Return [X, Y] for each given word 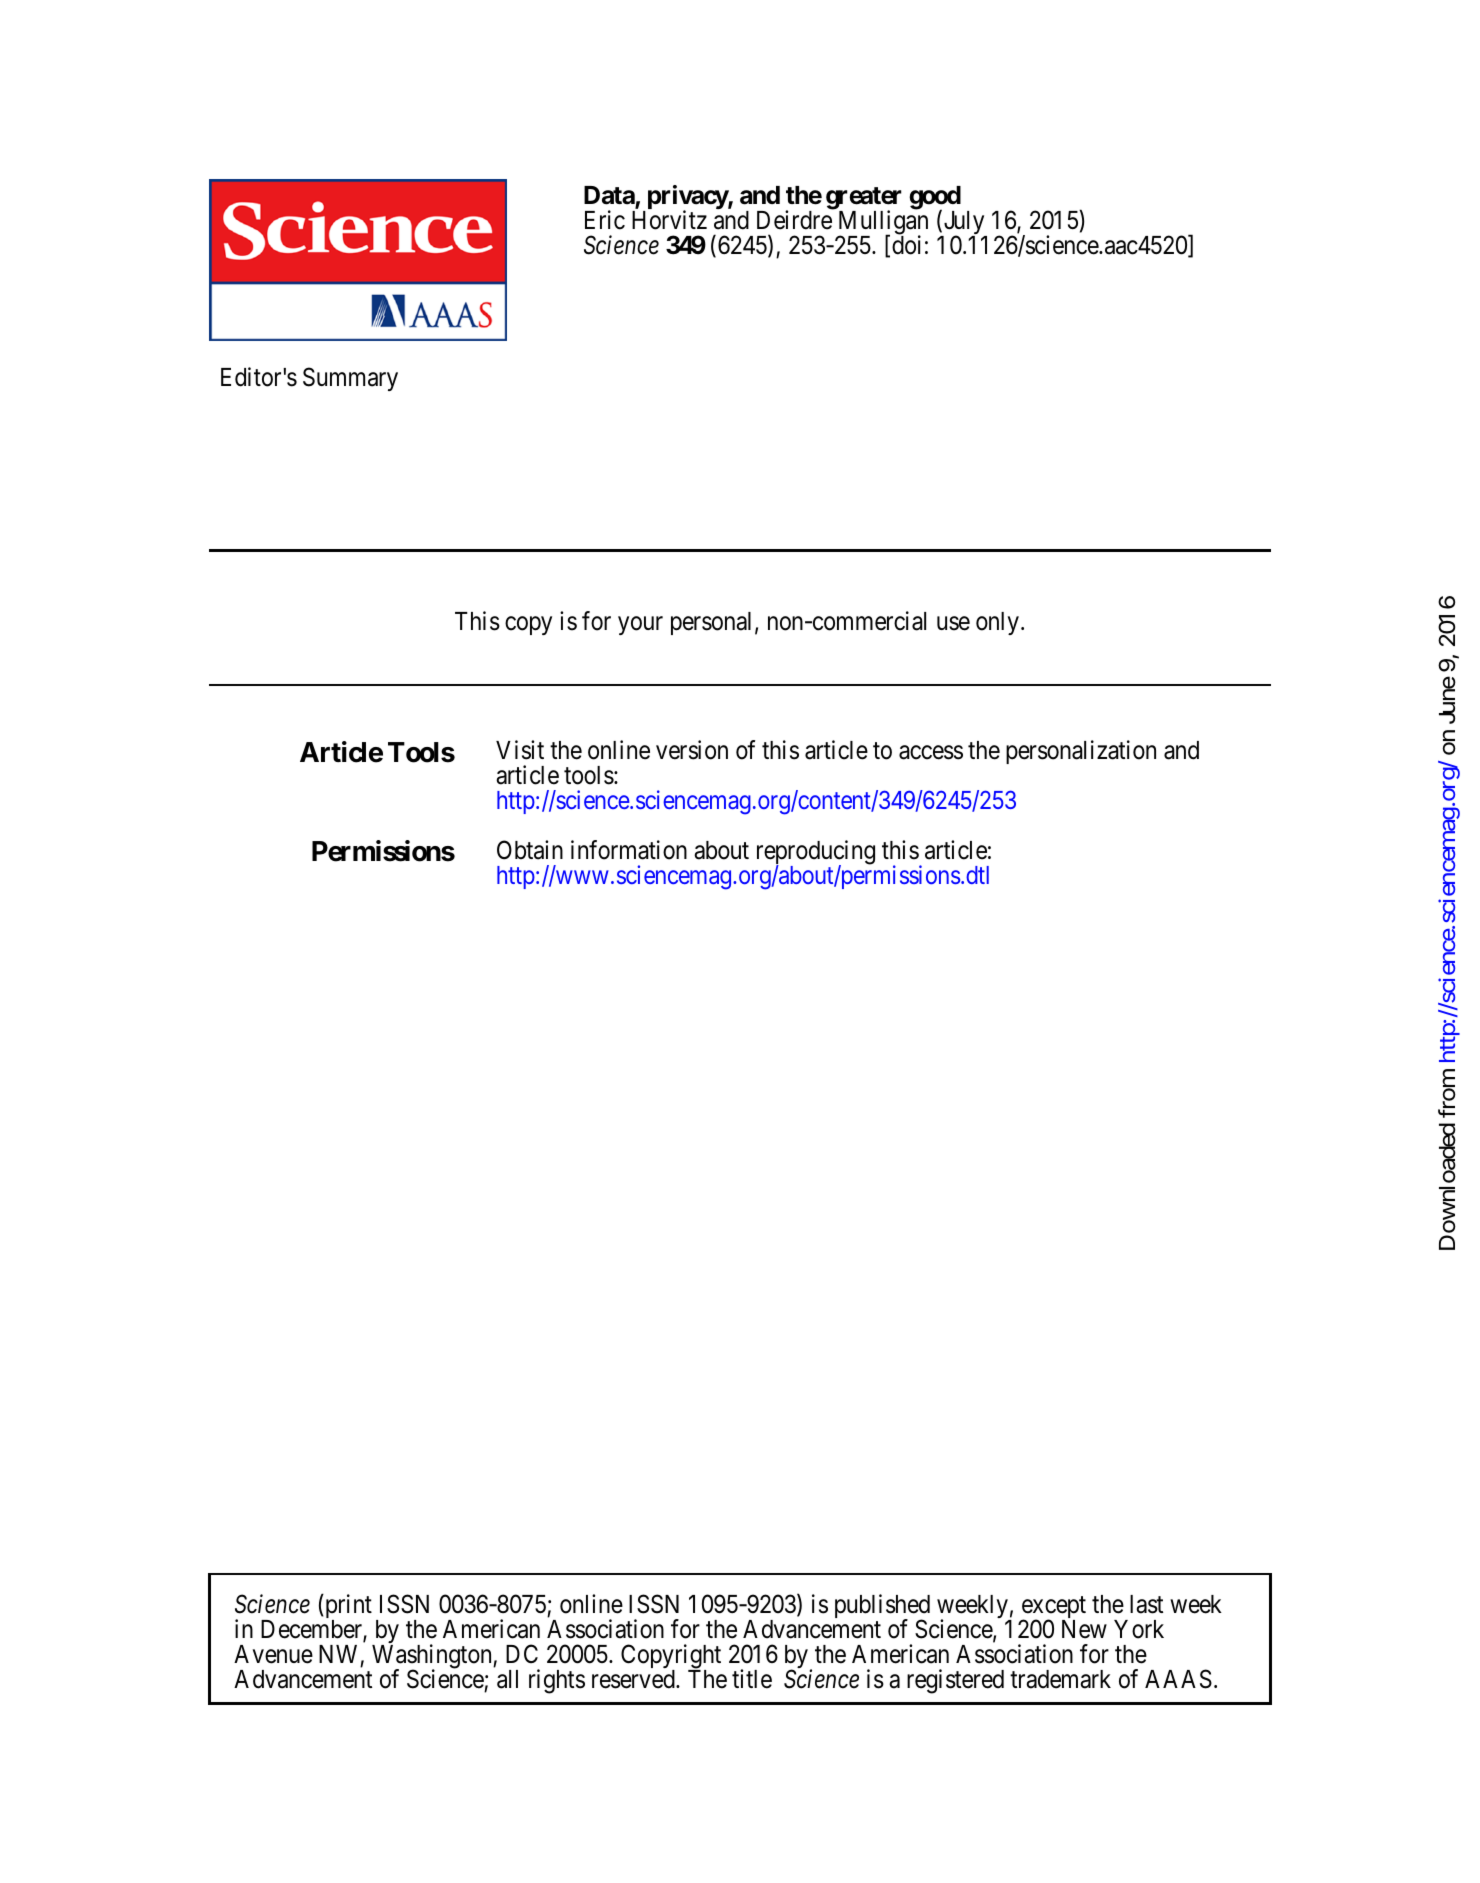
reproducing [816, 853]
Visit [520, 750]
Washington [433, 1658]
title [752, 1679]
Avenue [273, 1654]
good [935, 199]
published [882, 1608]
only [997, 623]
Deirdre [794, 220]
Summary [350, 379]
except [1052, 1609]
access [931, 753]
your [640, 625]
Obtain [530, 850]
